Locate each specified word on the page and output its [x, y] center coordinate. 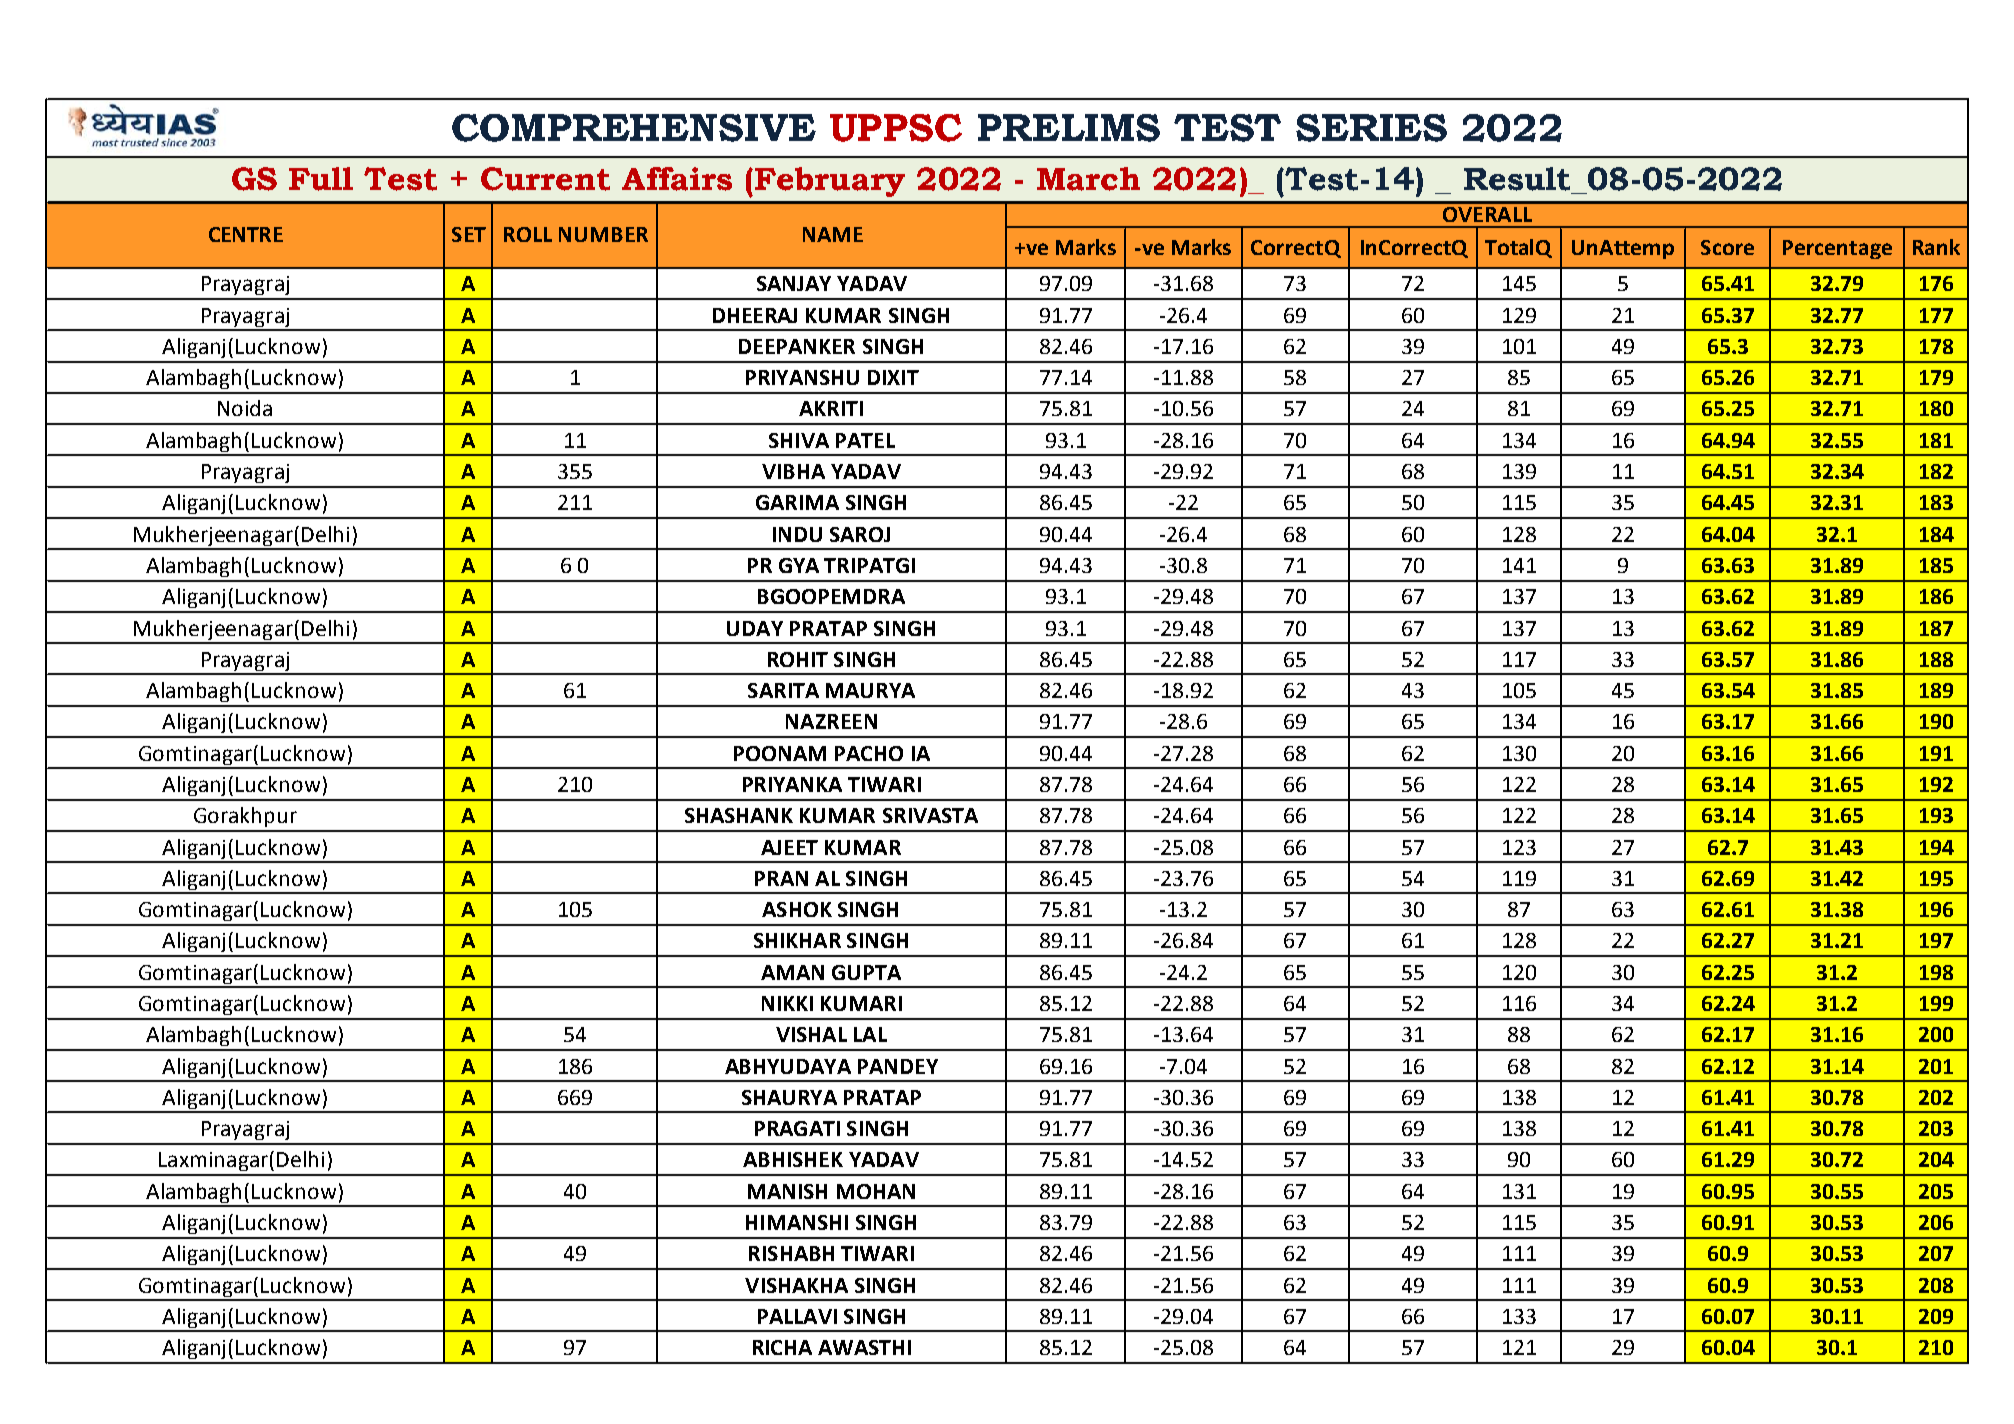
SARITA [783, 690]
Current [545, 179]
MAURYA [870, 690]
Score [1727, 247]
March [1088, 179]
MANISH [787, 1191]
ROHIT [798, 659]
